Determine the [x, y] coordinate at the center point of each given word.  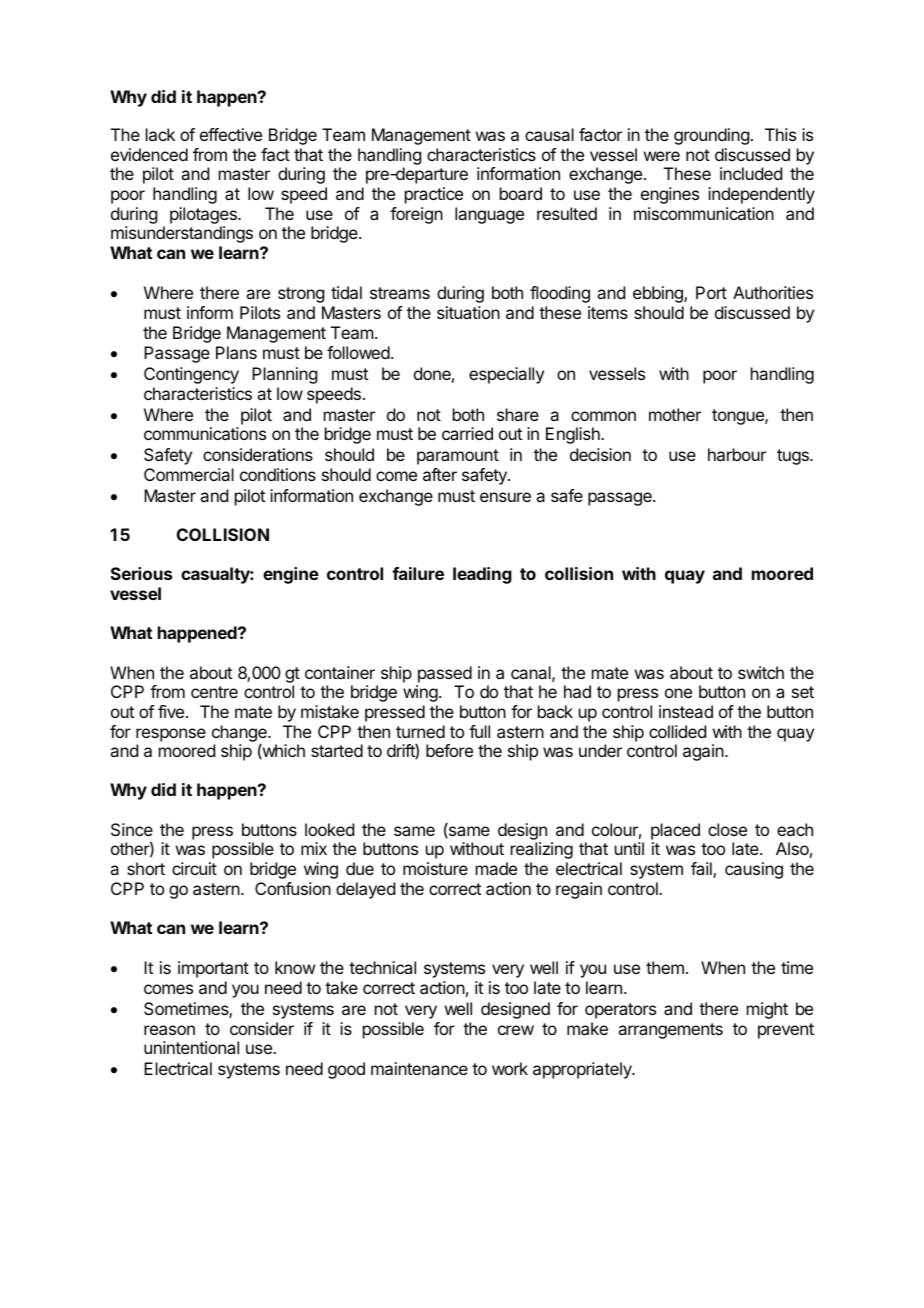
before [449, 750]
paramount [458, 457]
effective [231, 134]
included [751, 173]
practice [434, 195]
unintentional [191, 1047]
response [171, 735]
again [704, 752]
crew [516, 1030]
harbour [737, 454]
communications [205, 433]
